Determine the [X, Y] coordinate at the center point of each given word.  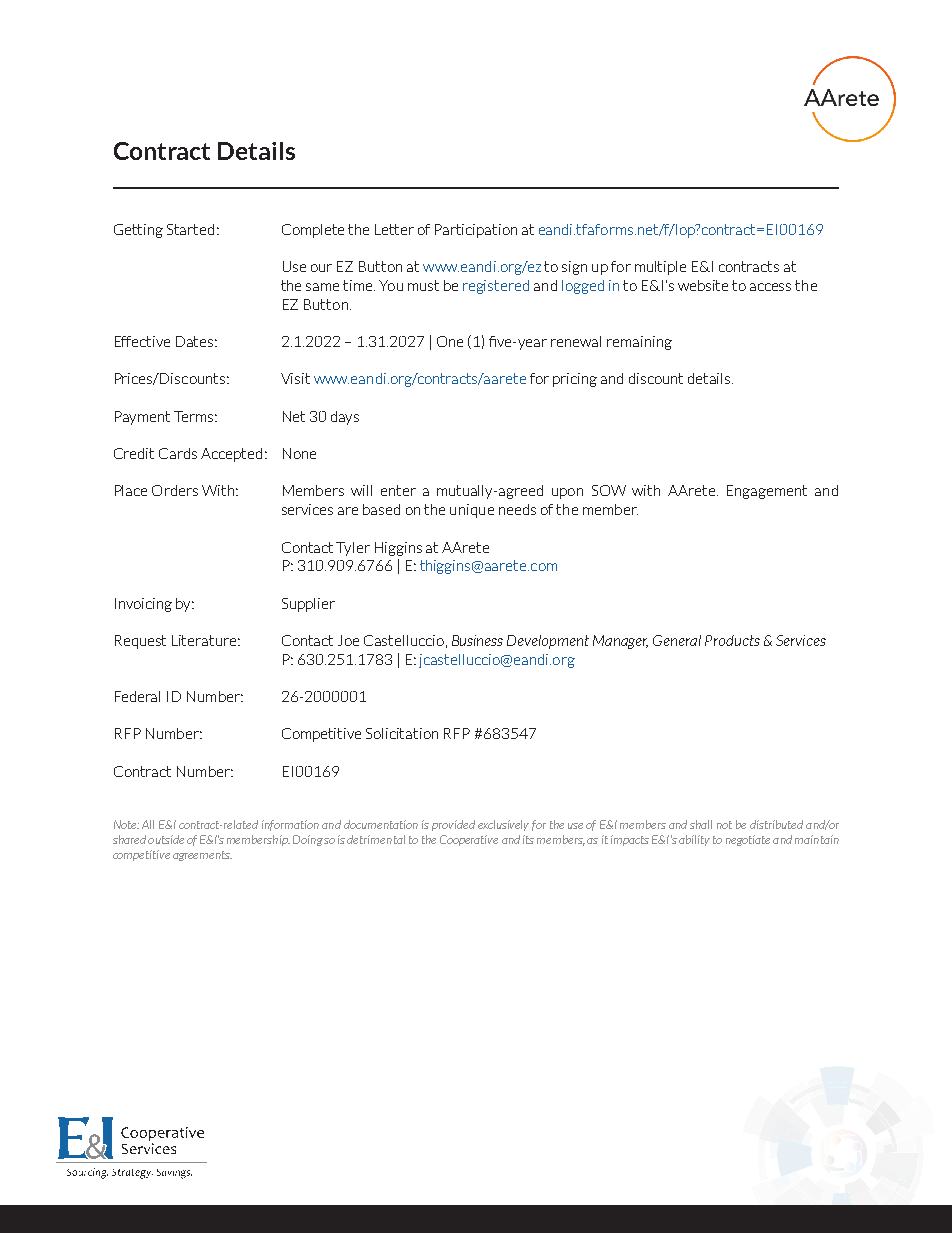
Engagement [767, 492]
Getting [138, 231]
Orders [175, 490]
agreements [202, 856]
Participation [476, 231]
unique [472, 511]
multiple [660, 268]
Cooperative [469, 840]
